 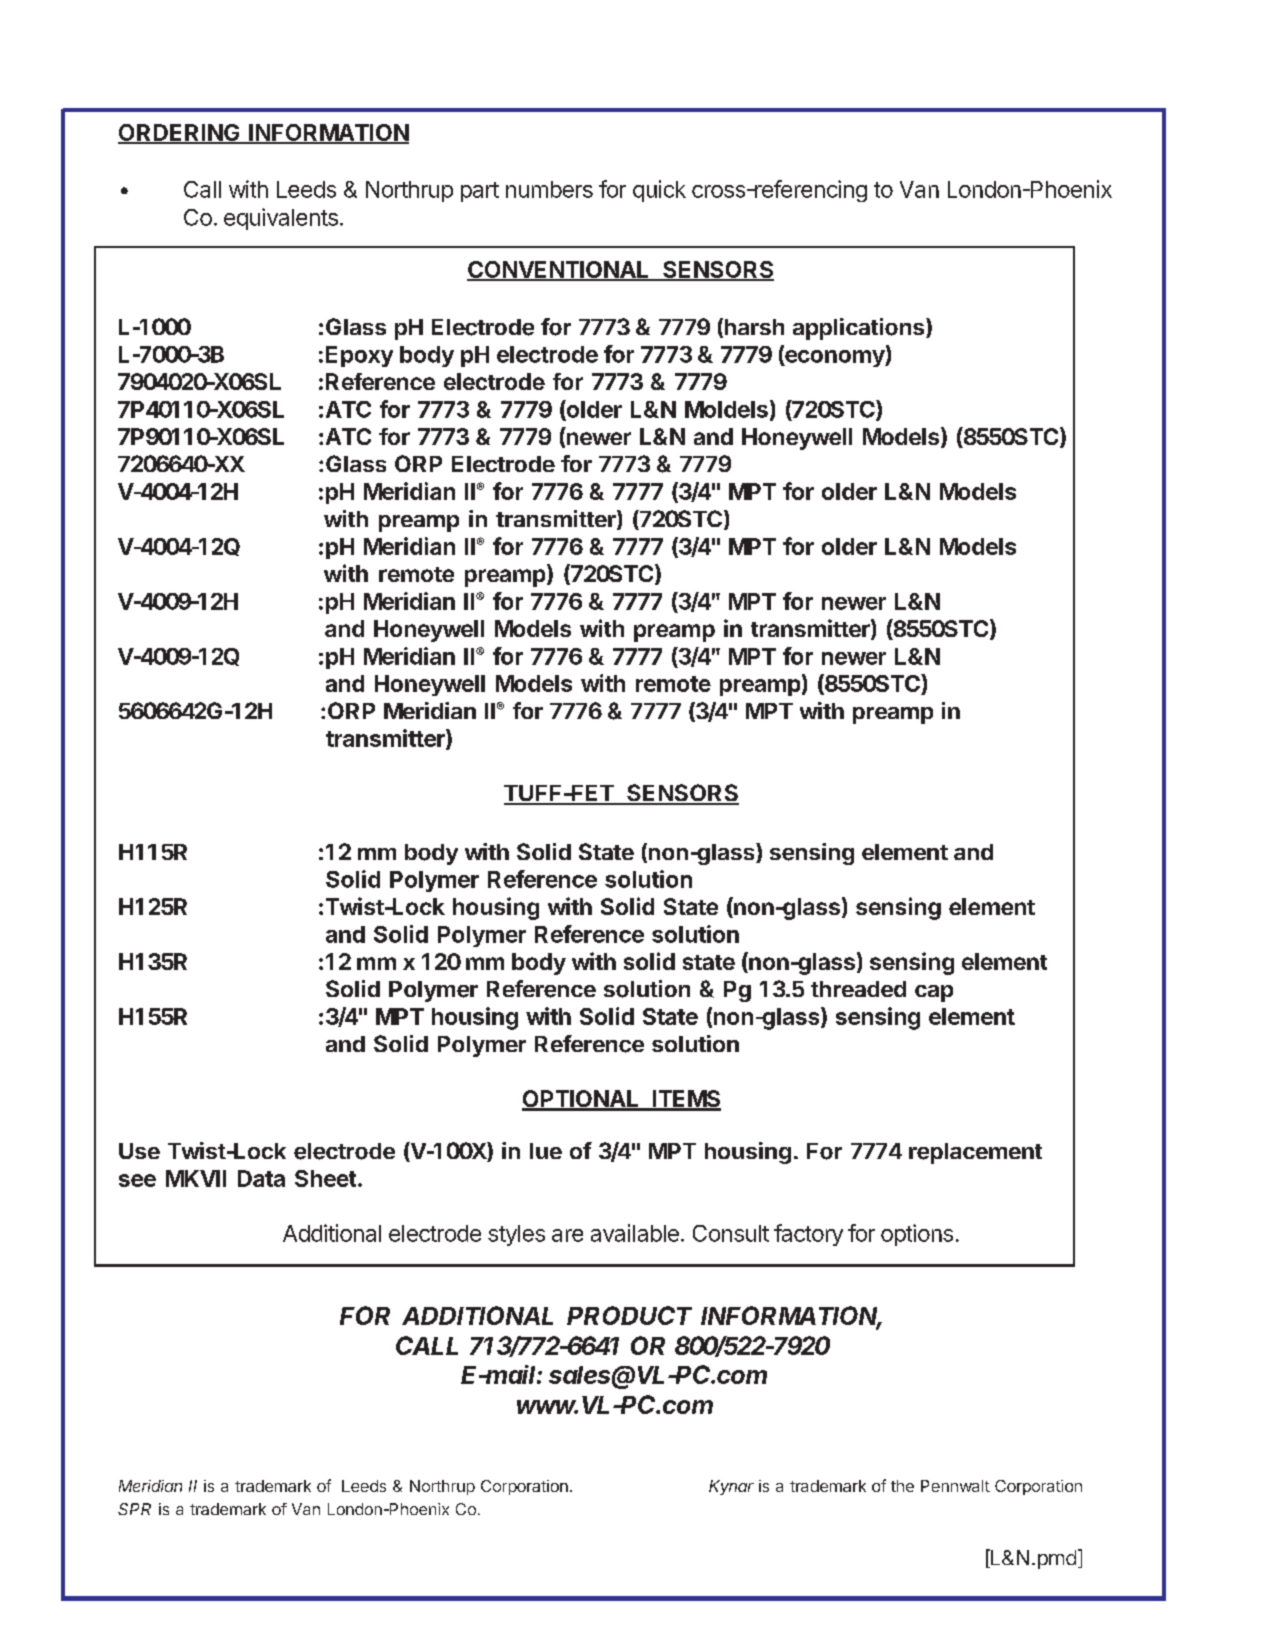 I want to click on the, so click(x=902, y=1486).
